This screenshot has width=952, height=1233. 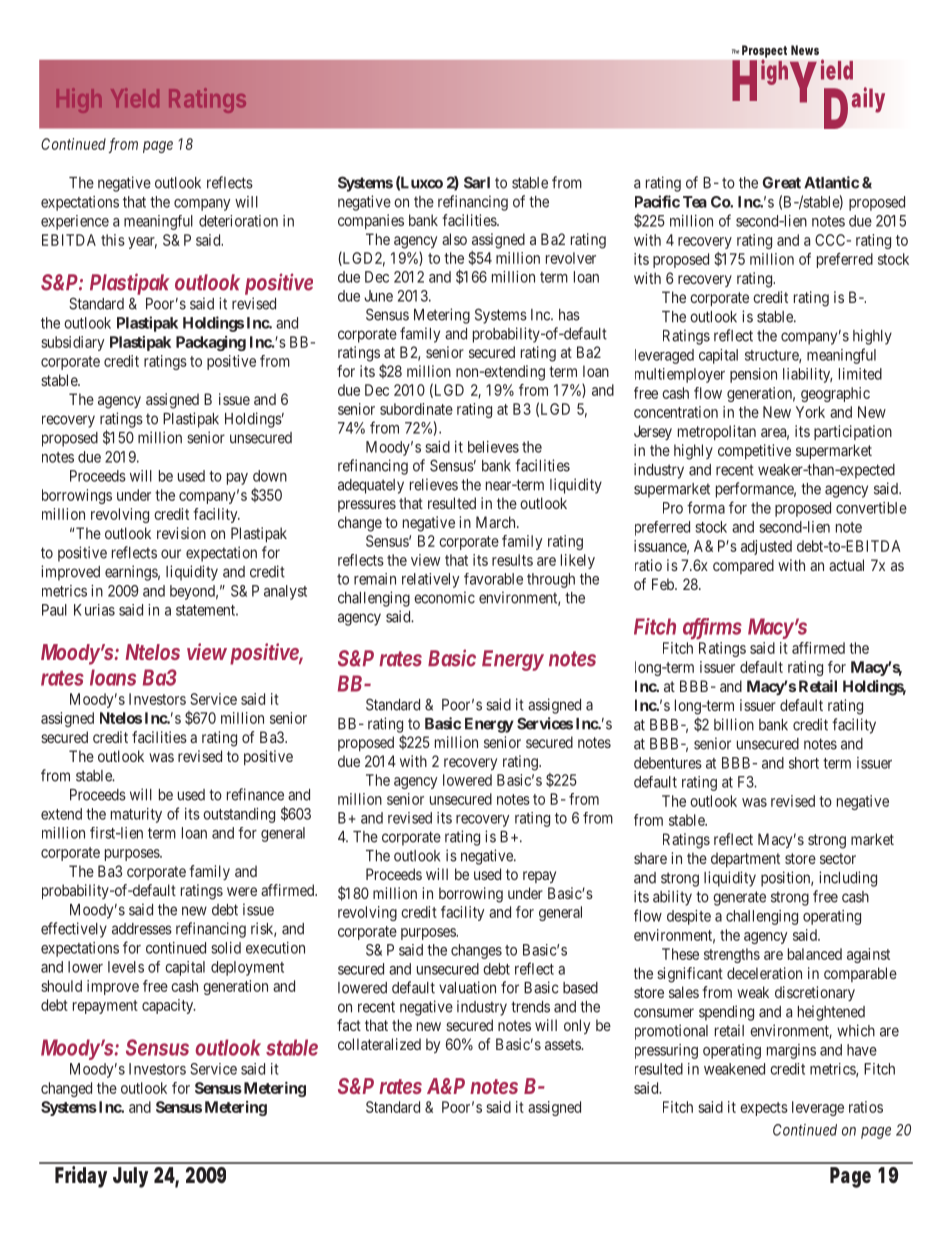 I want to click on companies, so click(x=371, y=221).
